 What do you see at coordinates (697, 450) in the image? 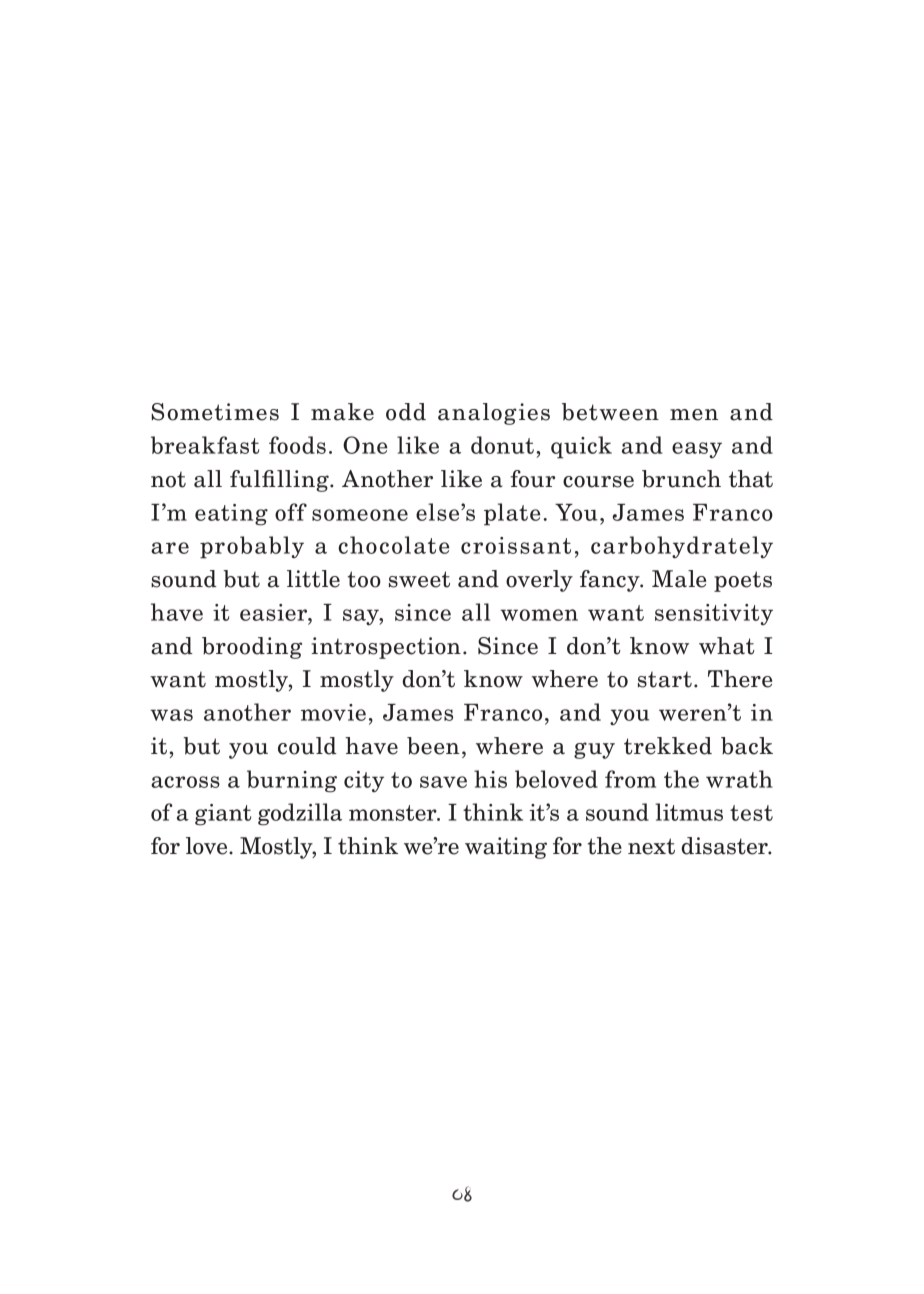
I see `easy` at bounding box center [697, 450].
